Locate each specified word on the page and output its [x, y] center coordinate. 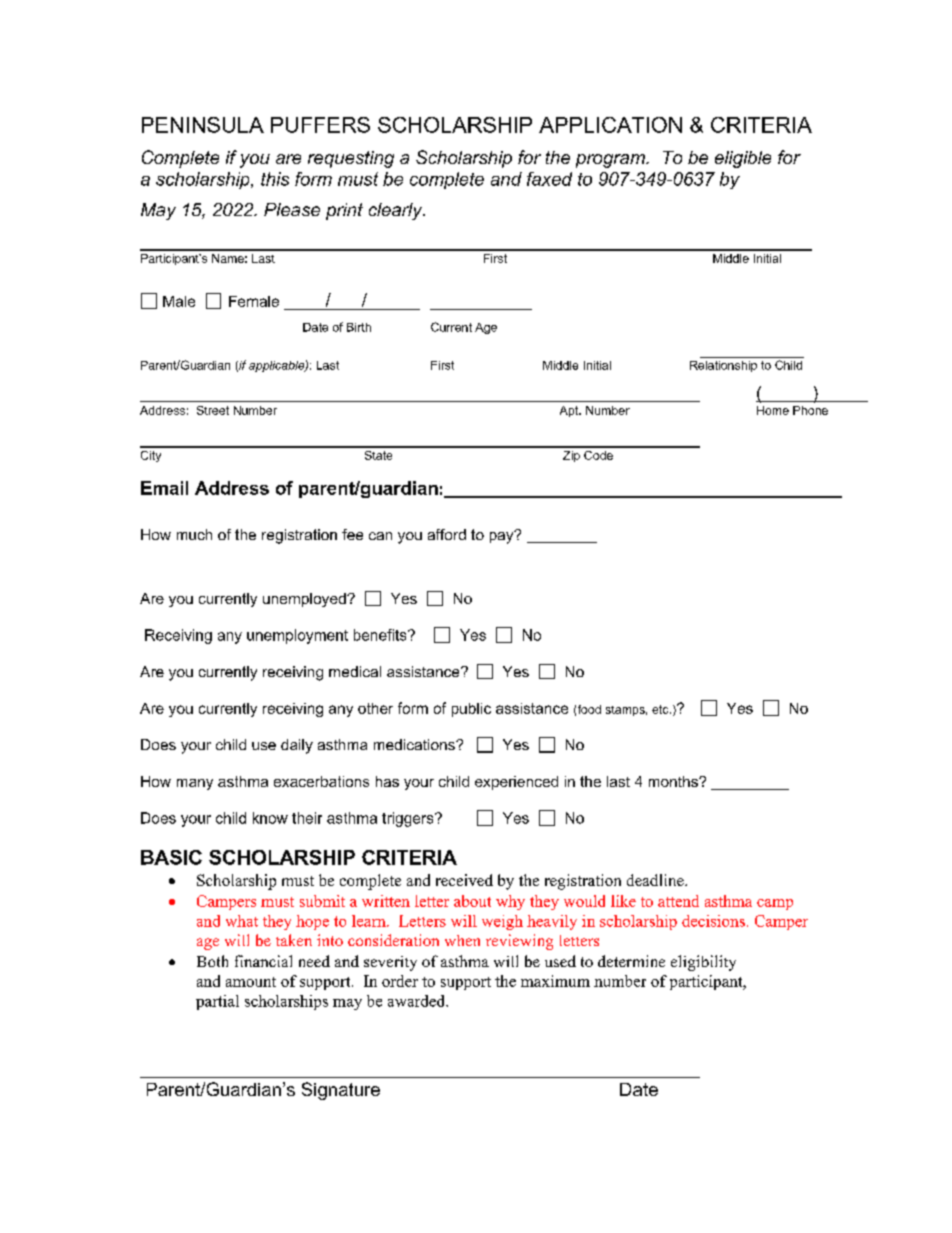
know [270, 818]
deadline [656, 880]
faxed [549, 179]
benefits [381, 635]
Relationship [723, 366]
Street [213, 410]
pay [503, 537]
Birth [359, 327]
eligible [743, 159]
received [464, 880]
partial [217, 1002]
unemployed [305, 600]
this [275, 179]
